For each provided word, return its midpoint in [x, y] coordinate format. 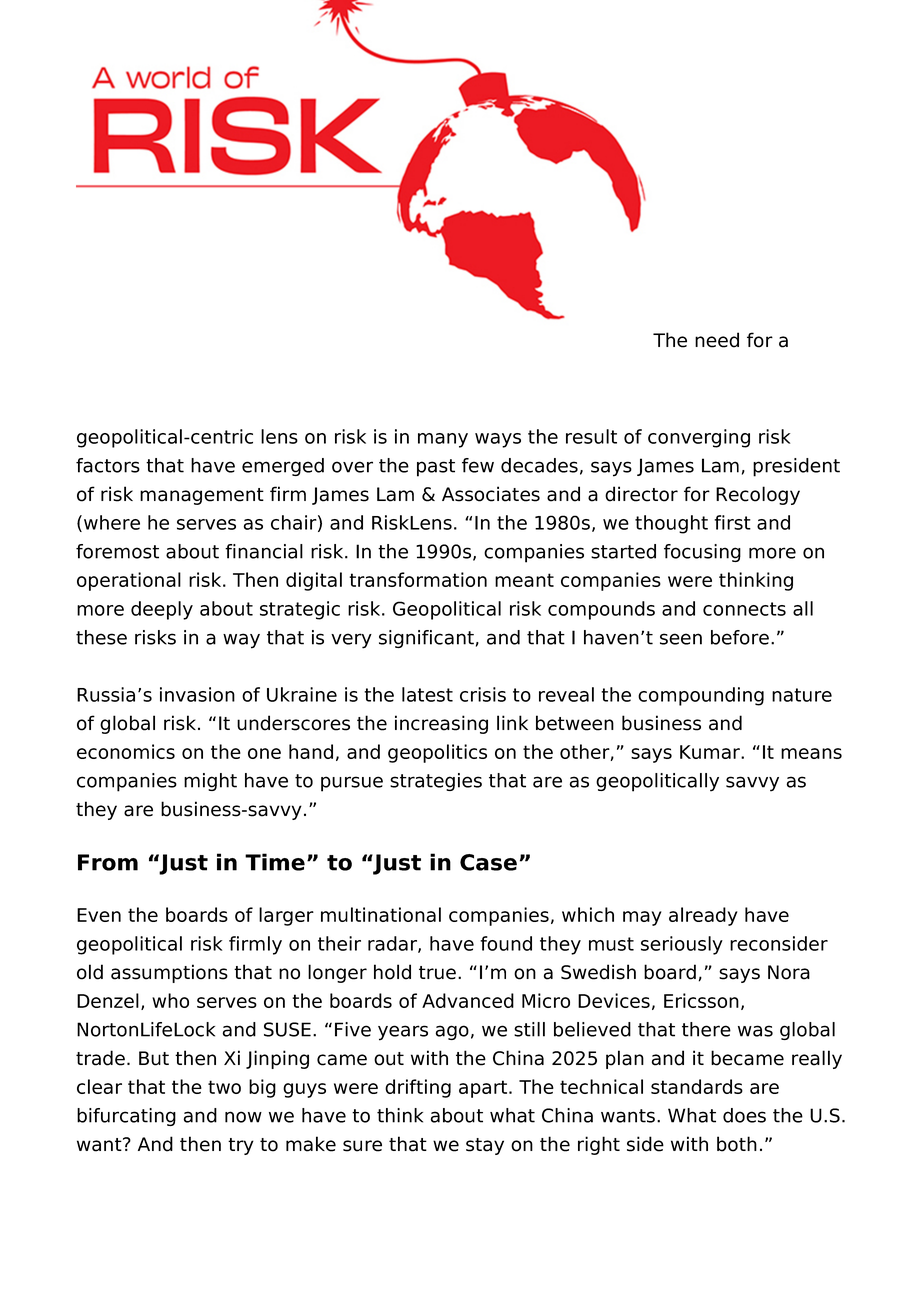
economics [126, 751]
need [717, 340]
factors [108, 465]
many [443, 440]
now [243, 1117]
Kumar [711, 752]
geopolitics [437, 753]
